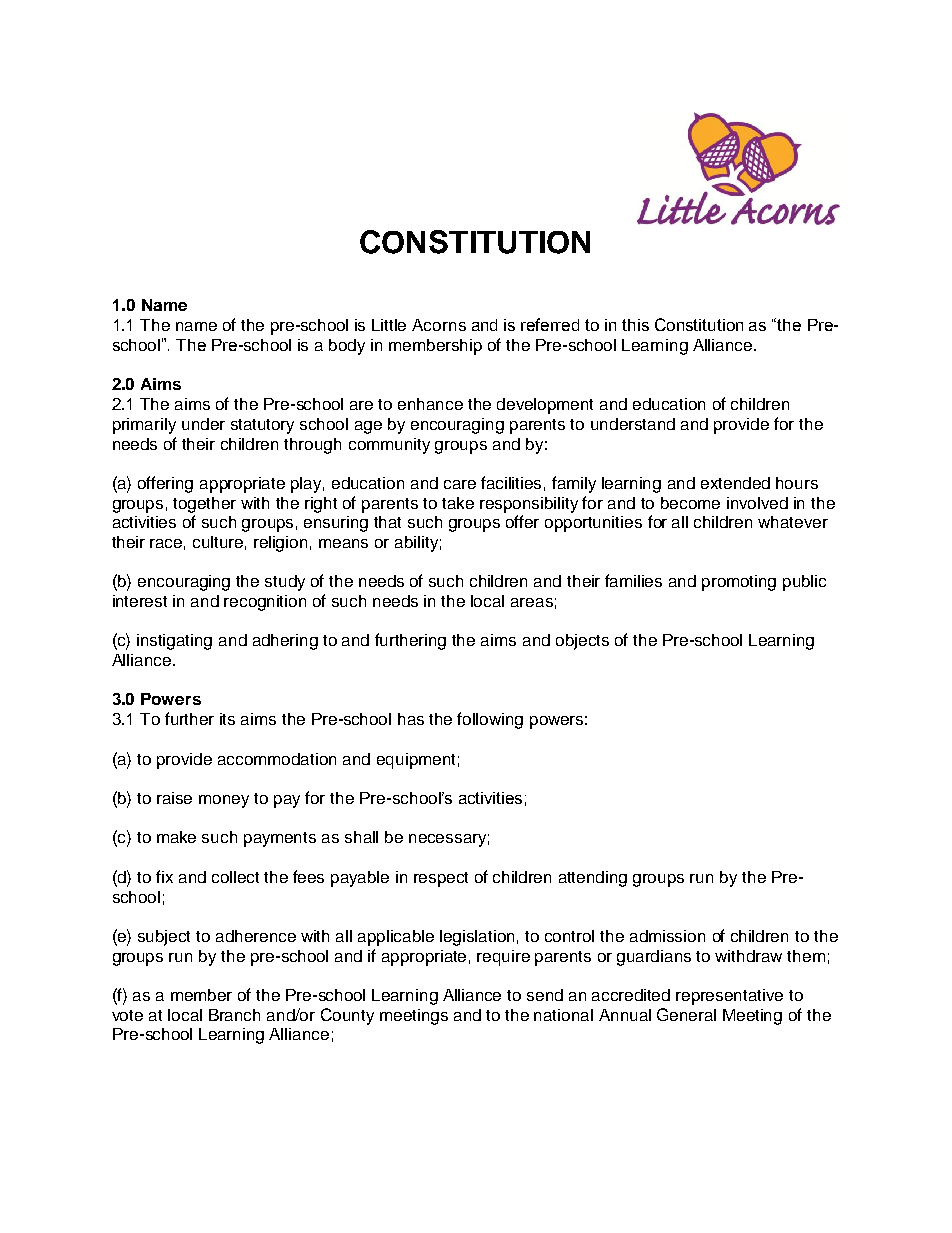  I want to click on Little, so click(389, 325).
